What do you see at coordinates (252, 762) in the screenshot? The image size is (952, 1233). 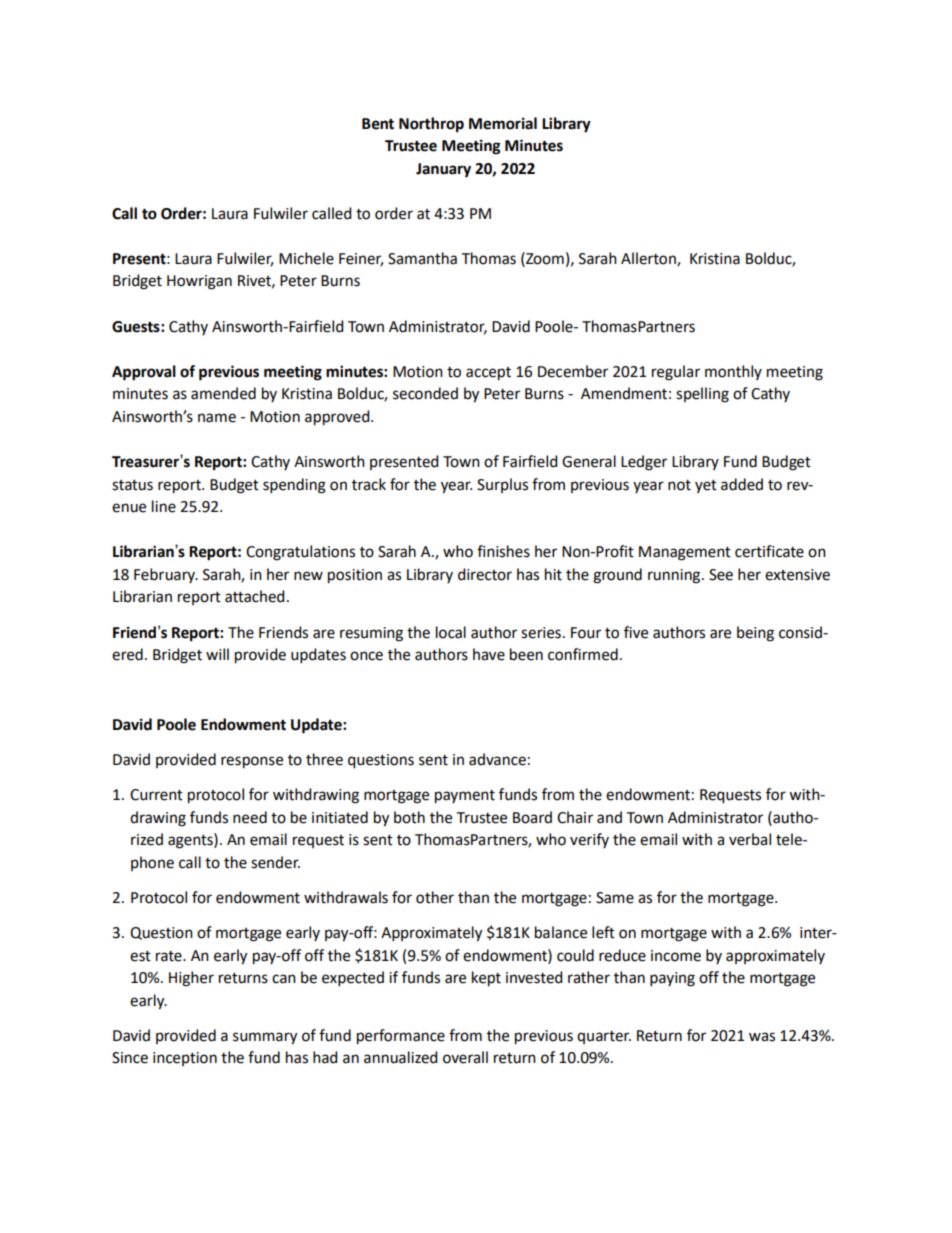 I see `response` at bounding box center [252, 762].
